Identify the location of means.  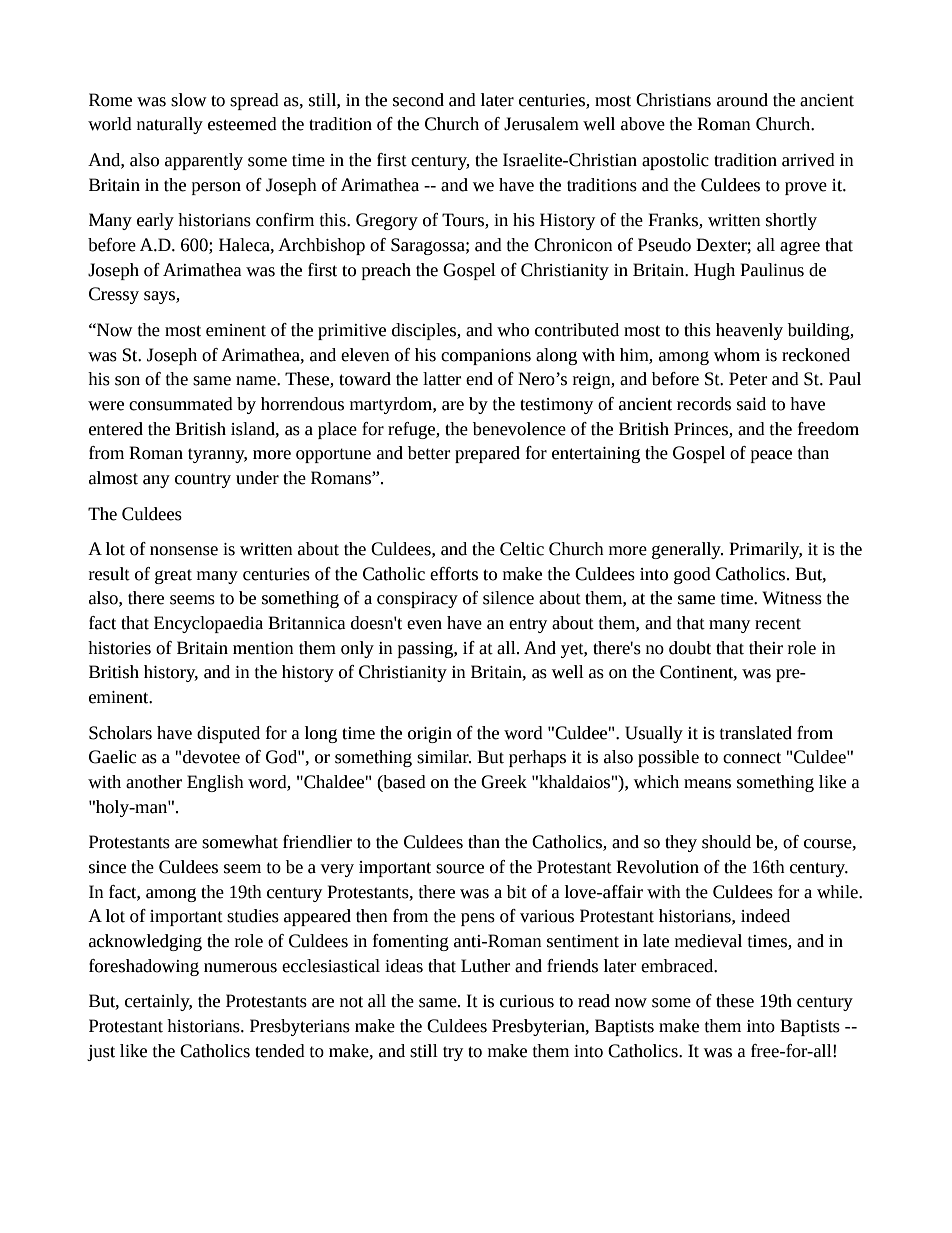
(707, 784).
